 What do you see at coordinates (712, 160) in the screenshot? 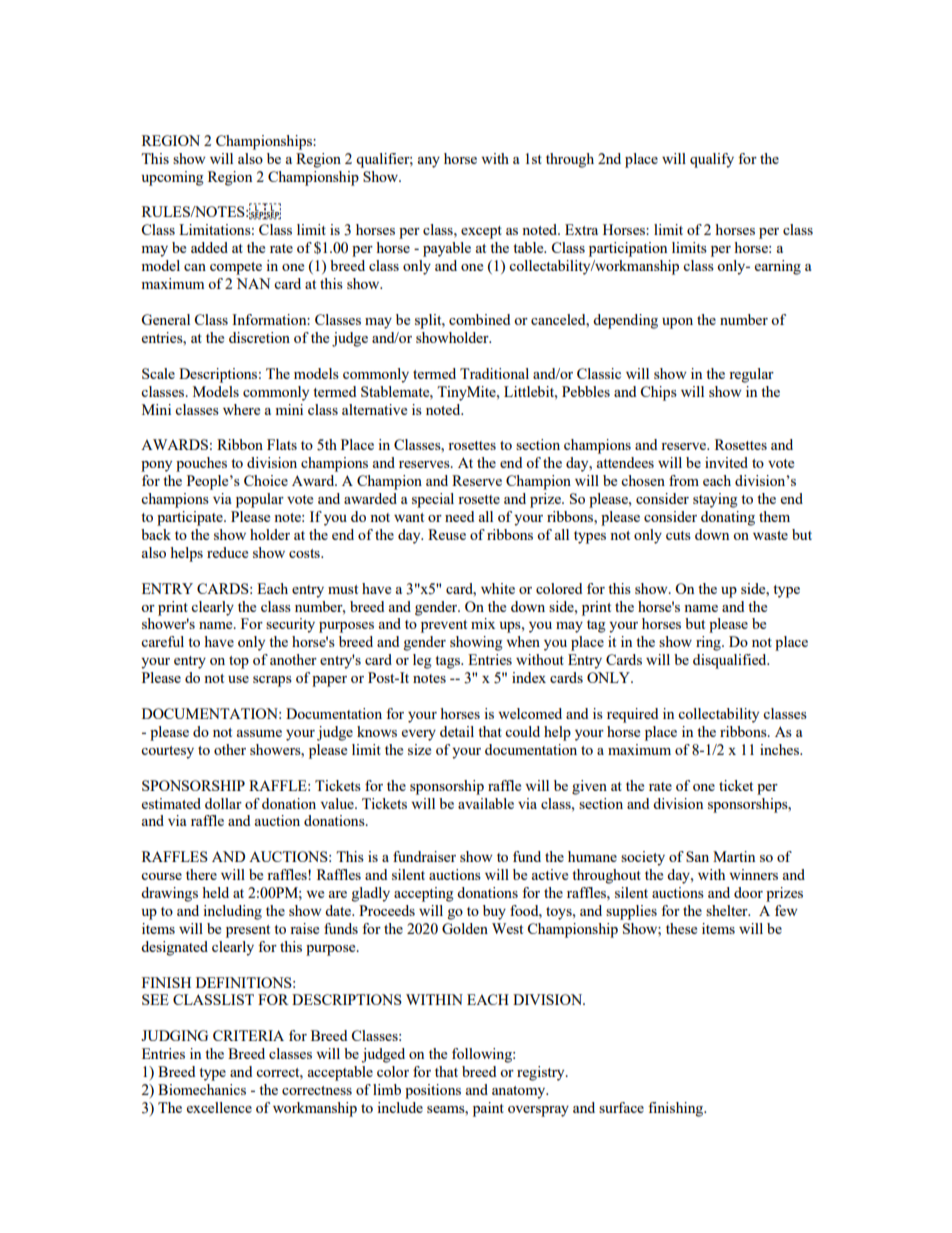
I see `qualify` at bounding box center [712, 160].
